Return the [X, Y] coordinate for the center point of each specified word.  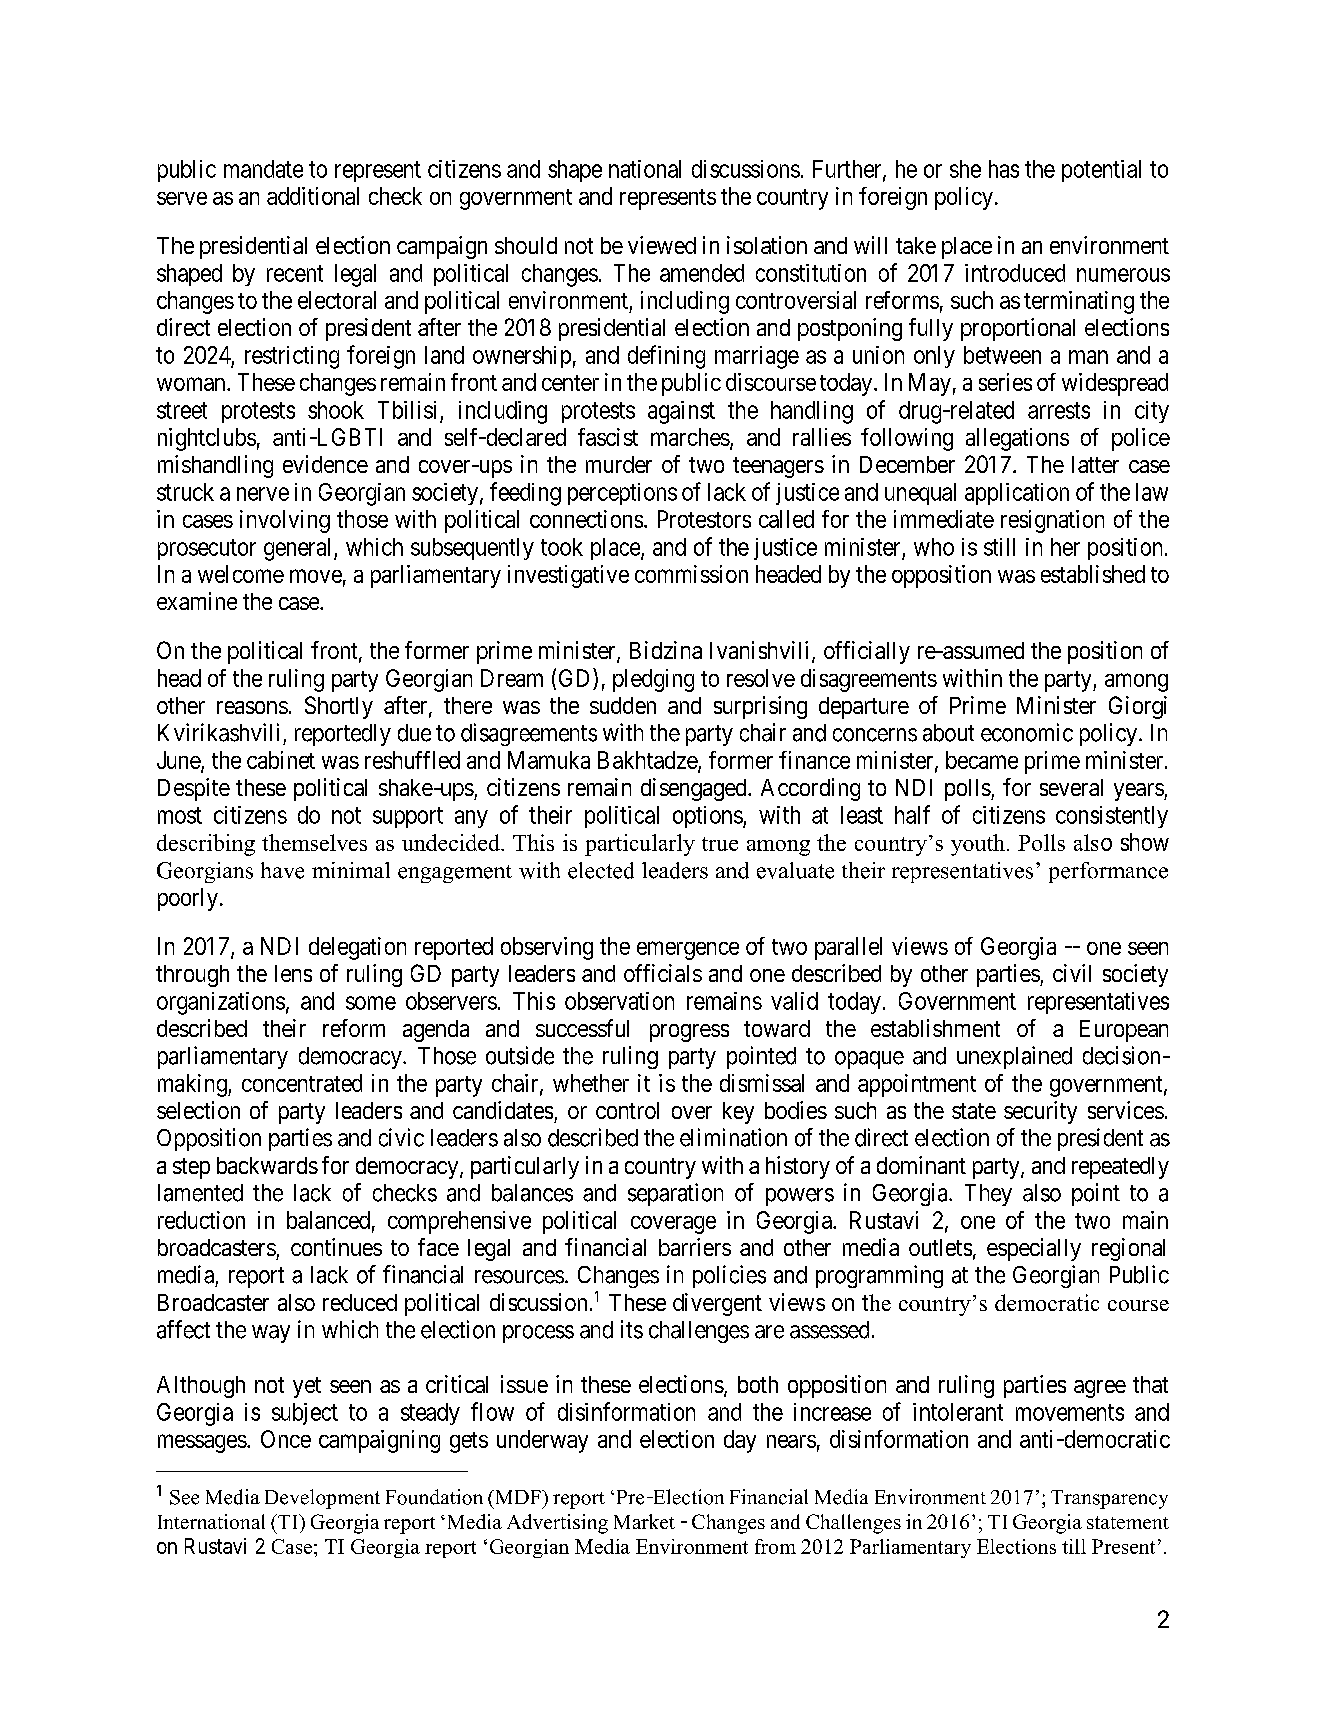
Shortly [339, 707]
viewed [662, 245]
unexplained [1014, 1057]
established [1093, 574]
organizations [221, 1003]
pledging [653, 680]
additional [313, 196]
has [1004, 169]
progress [689, 1033]
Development [322, 1499]
